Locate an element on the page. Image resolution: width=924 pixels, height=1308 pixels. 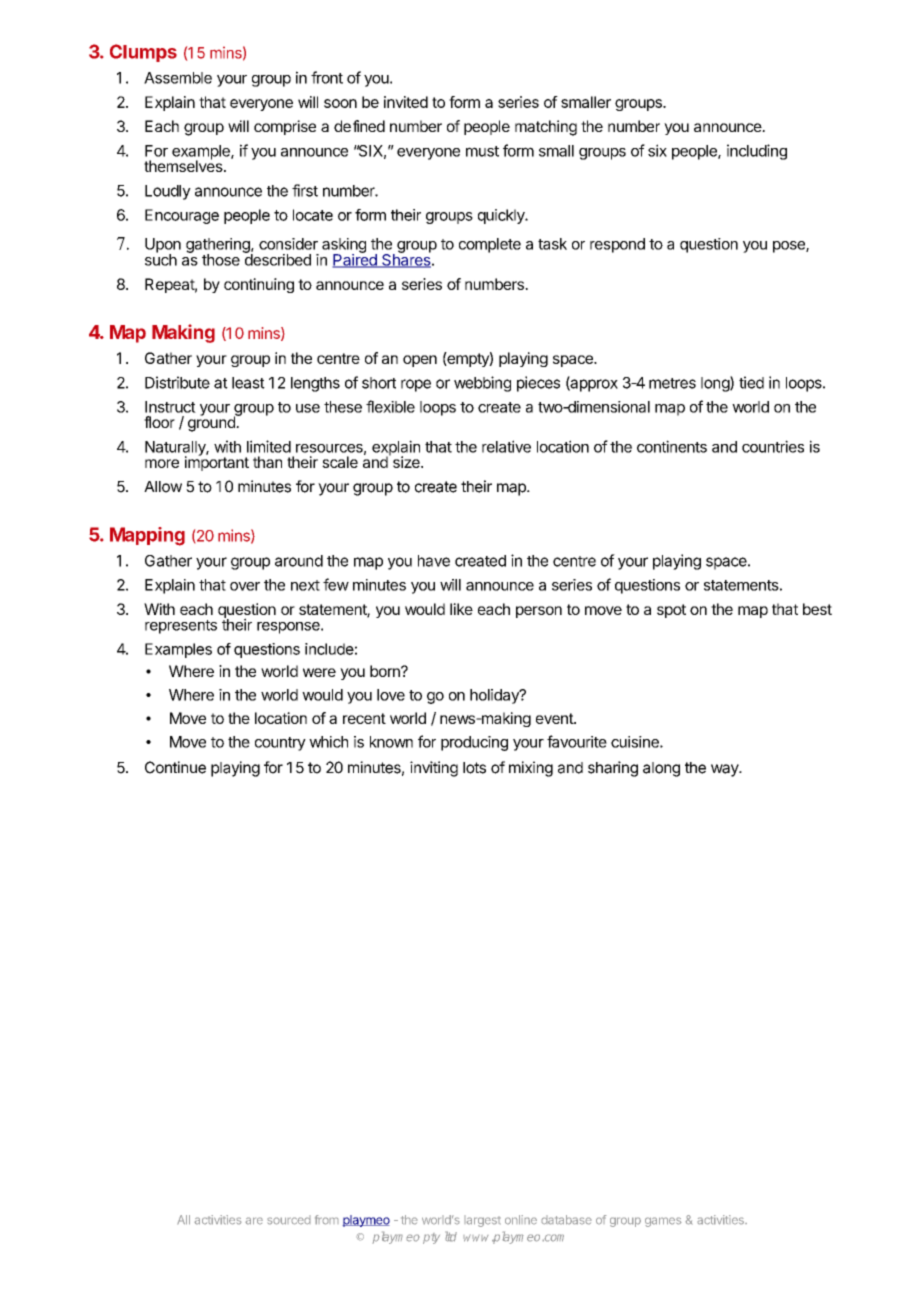
must is located at coordinates (482, 151).
